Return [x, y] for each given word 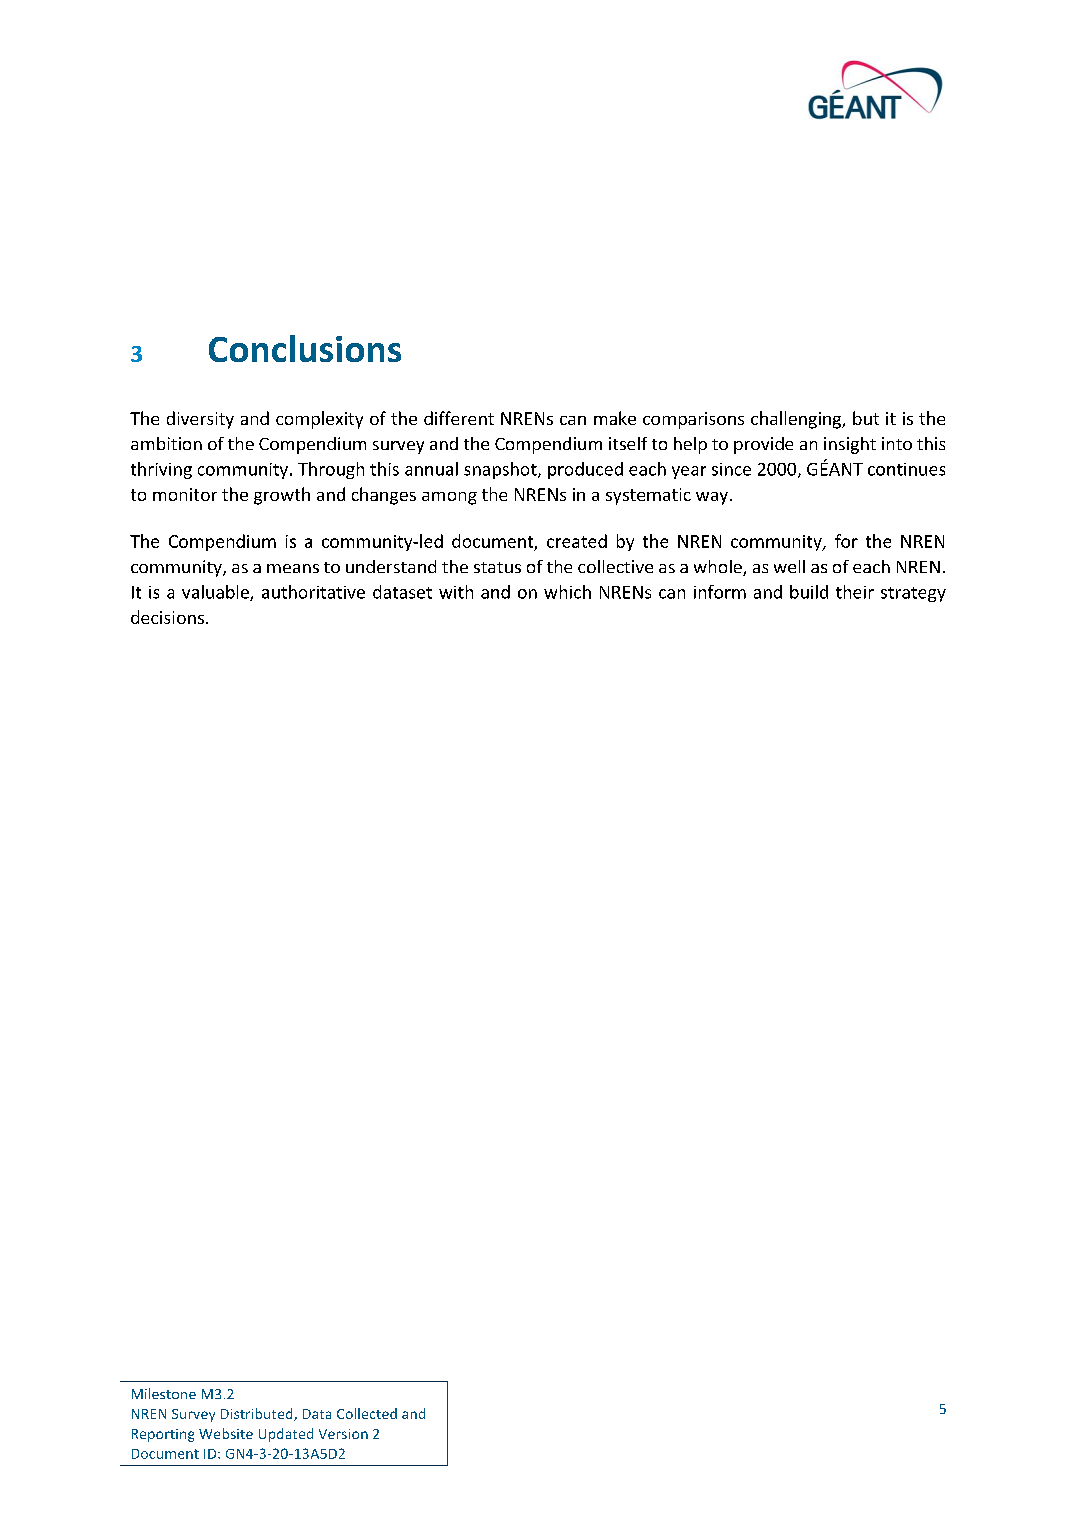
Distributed [258, 1414]
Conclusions [305, 348]
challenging [797, 420]
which [567, 592]
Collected [367, 1413]
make [615, 418]
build [809, 592]
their [855, 592]
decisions [167, 617]
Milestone [164, 1393]
